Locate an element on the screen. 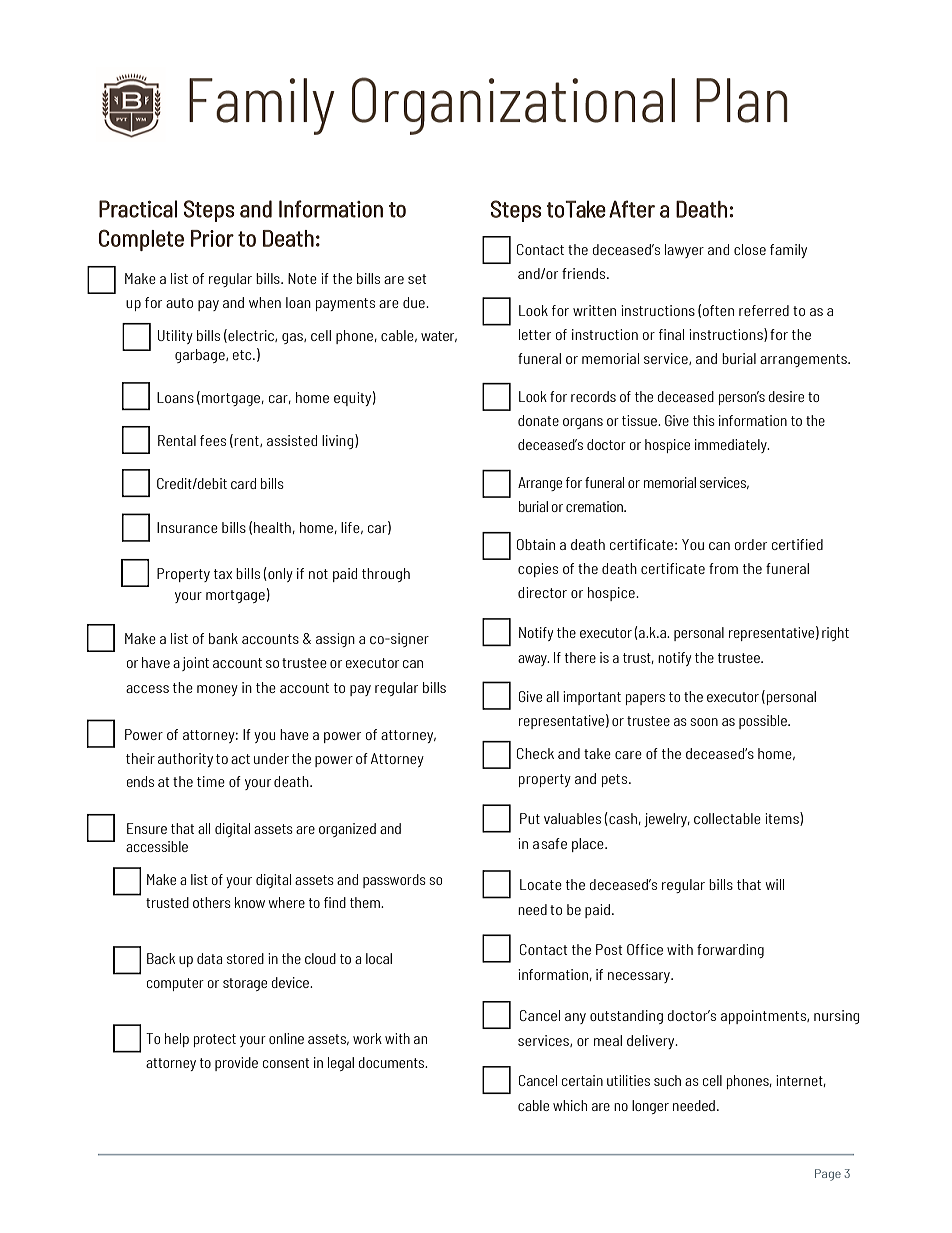 The height and width of the screenshot is (1233, 952). close is located at coordinates (750, 249).
